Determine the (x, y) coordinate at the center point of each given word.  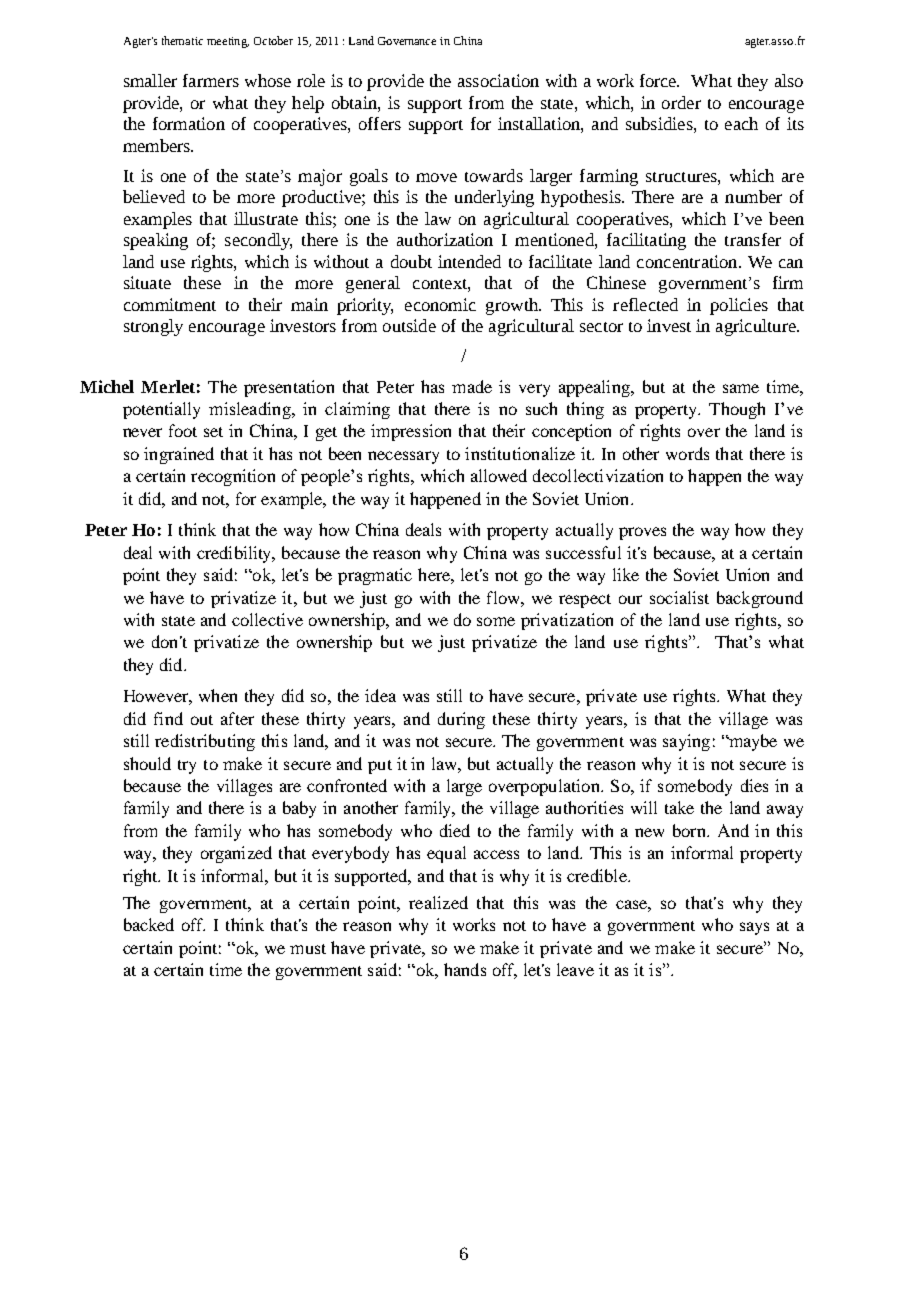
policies (739, 306)
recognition (233, 477)
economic (440, 304)
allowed (499, 475)
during (461, 720)
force (659, 80)
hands (465, 969)
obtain (355, 102)
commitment (170, 304)
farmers (211, 80)
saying (686, 742)
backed (149, 924)
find (168, 718)
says (754, 928)
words (687, 453)
